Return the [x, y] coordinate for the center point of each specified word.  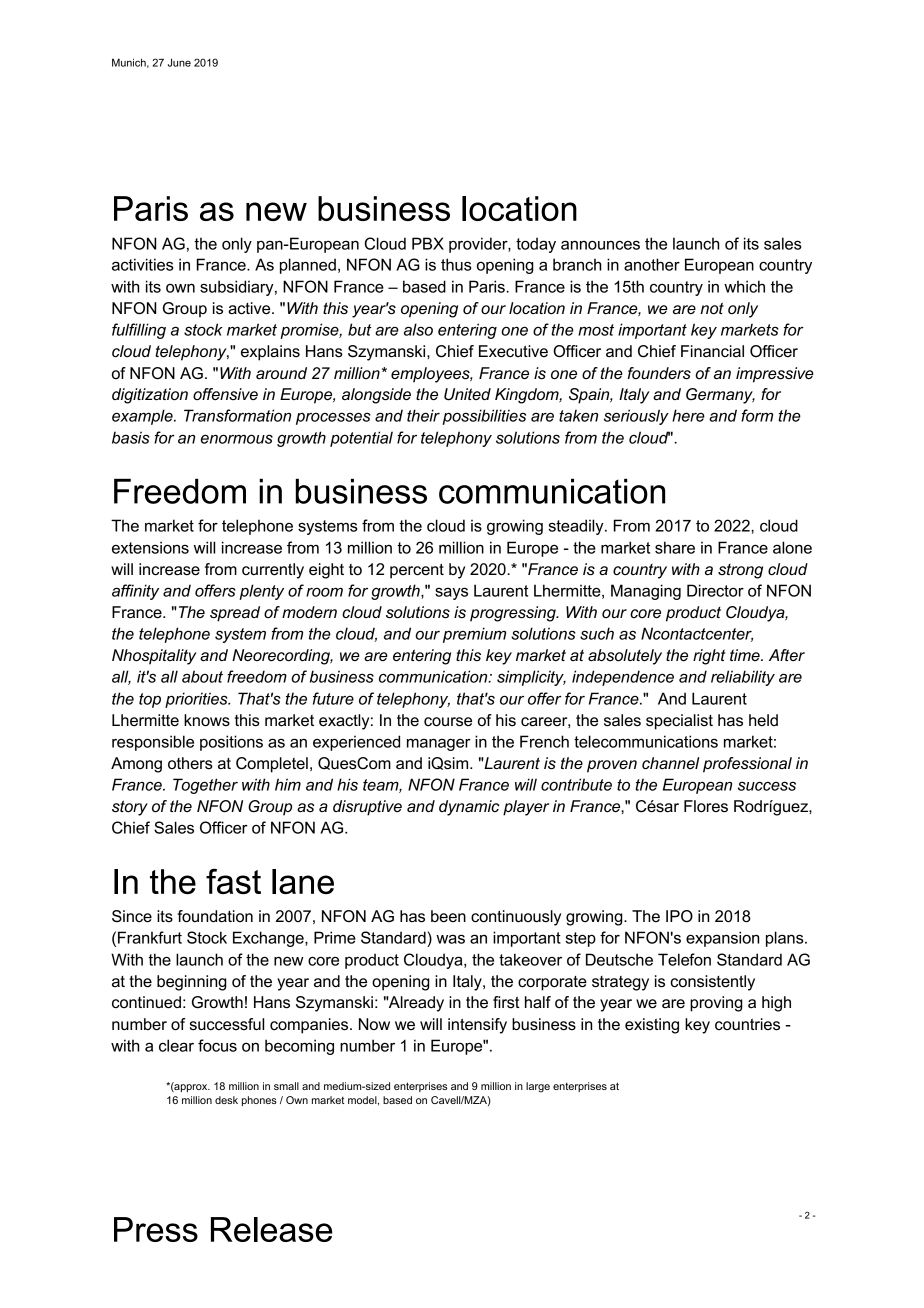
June [179, 62]
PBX [428, 243]
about [202, 676]
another [652, 264]
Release [271, 1229]
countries [747, 1024]
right [709, 657]
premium [474, 635]
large [538, 1087]
